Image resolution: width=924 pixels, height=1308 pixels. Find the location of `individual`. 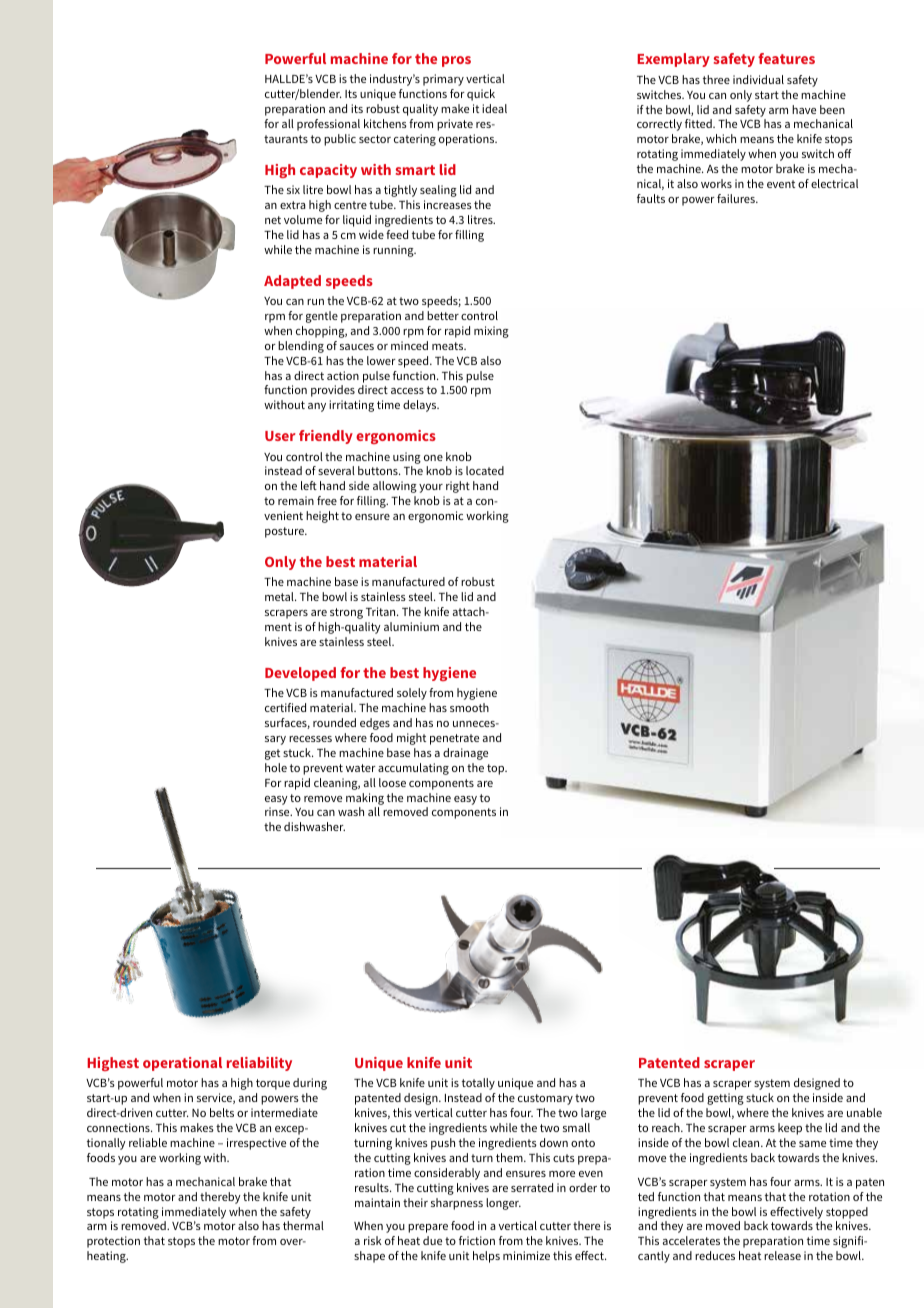

individual is located at coordinates (758, 79).
